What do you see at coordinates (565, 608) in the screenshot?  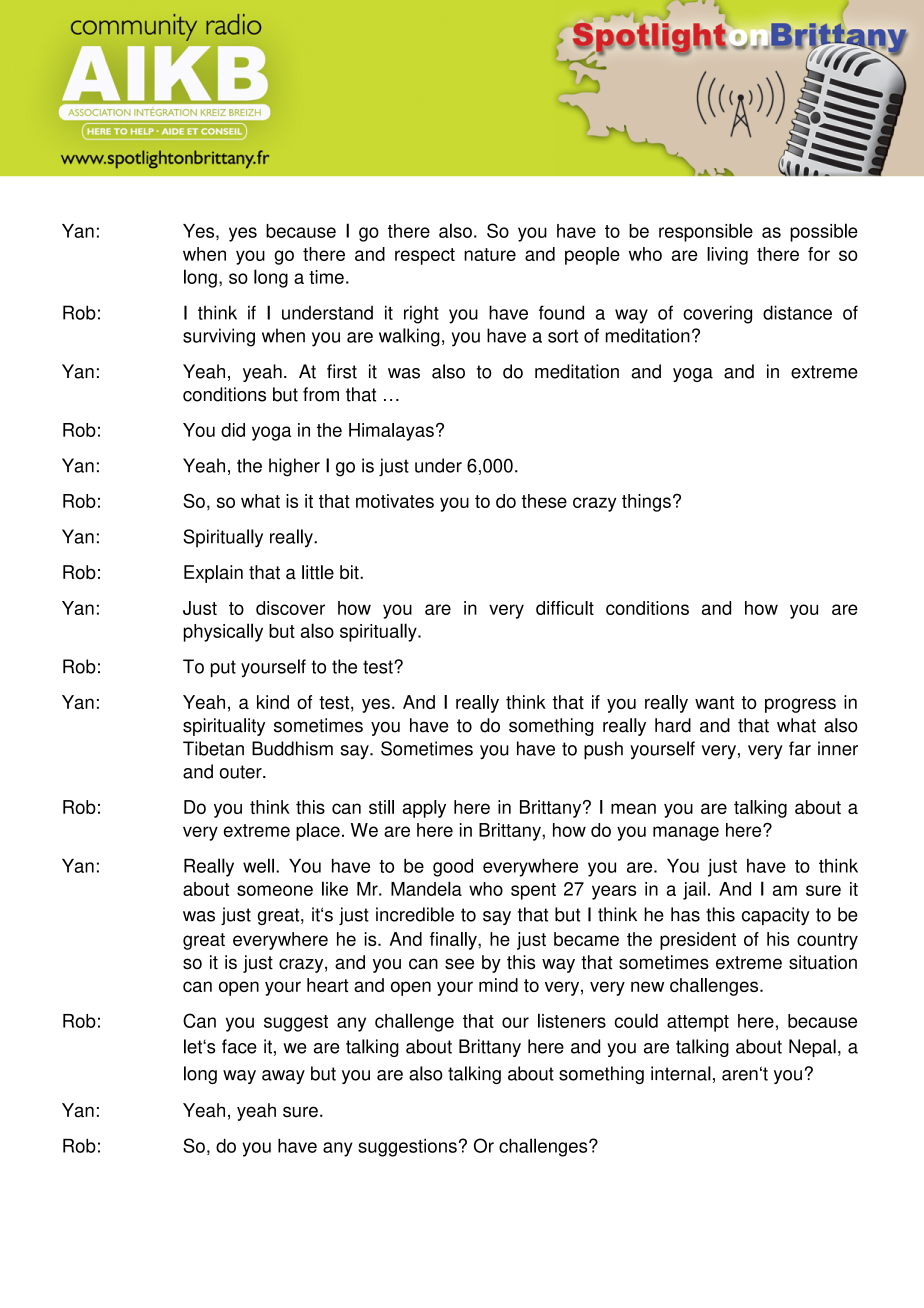 I see `difficult` at bounding box center [565, 608].
